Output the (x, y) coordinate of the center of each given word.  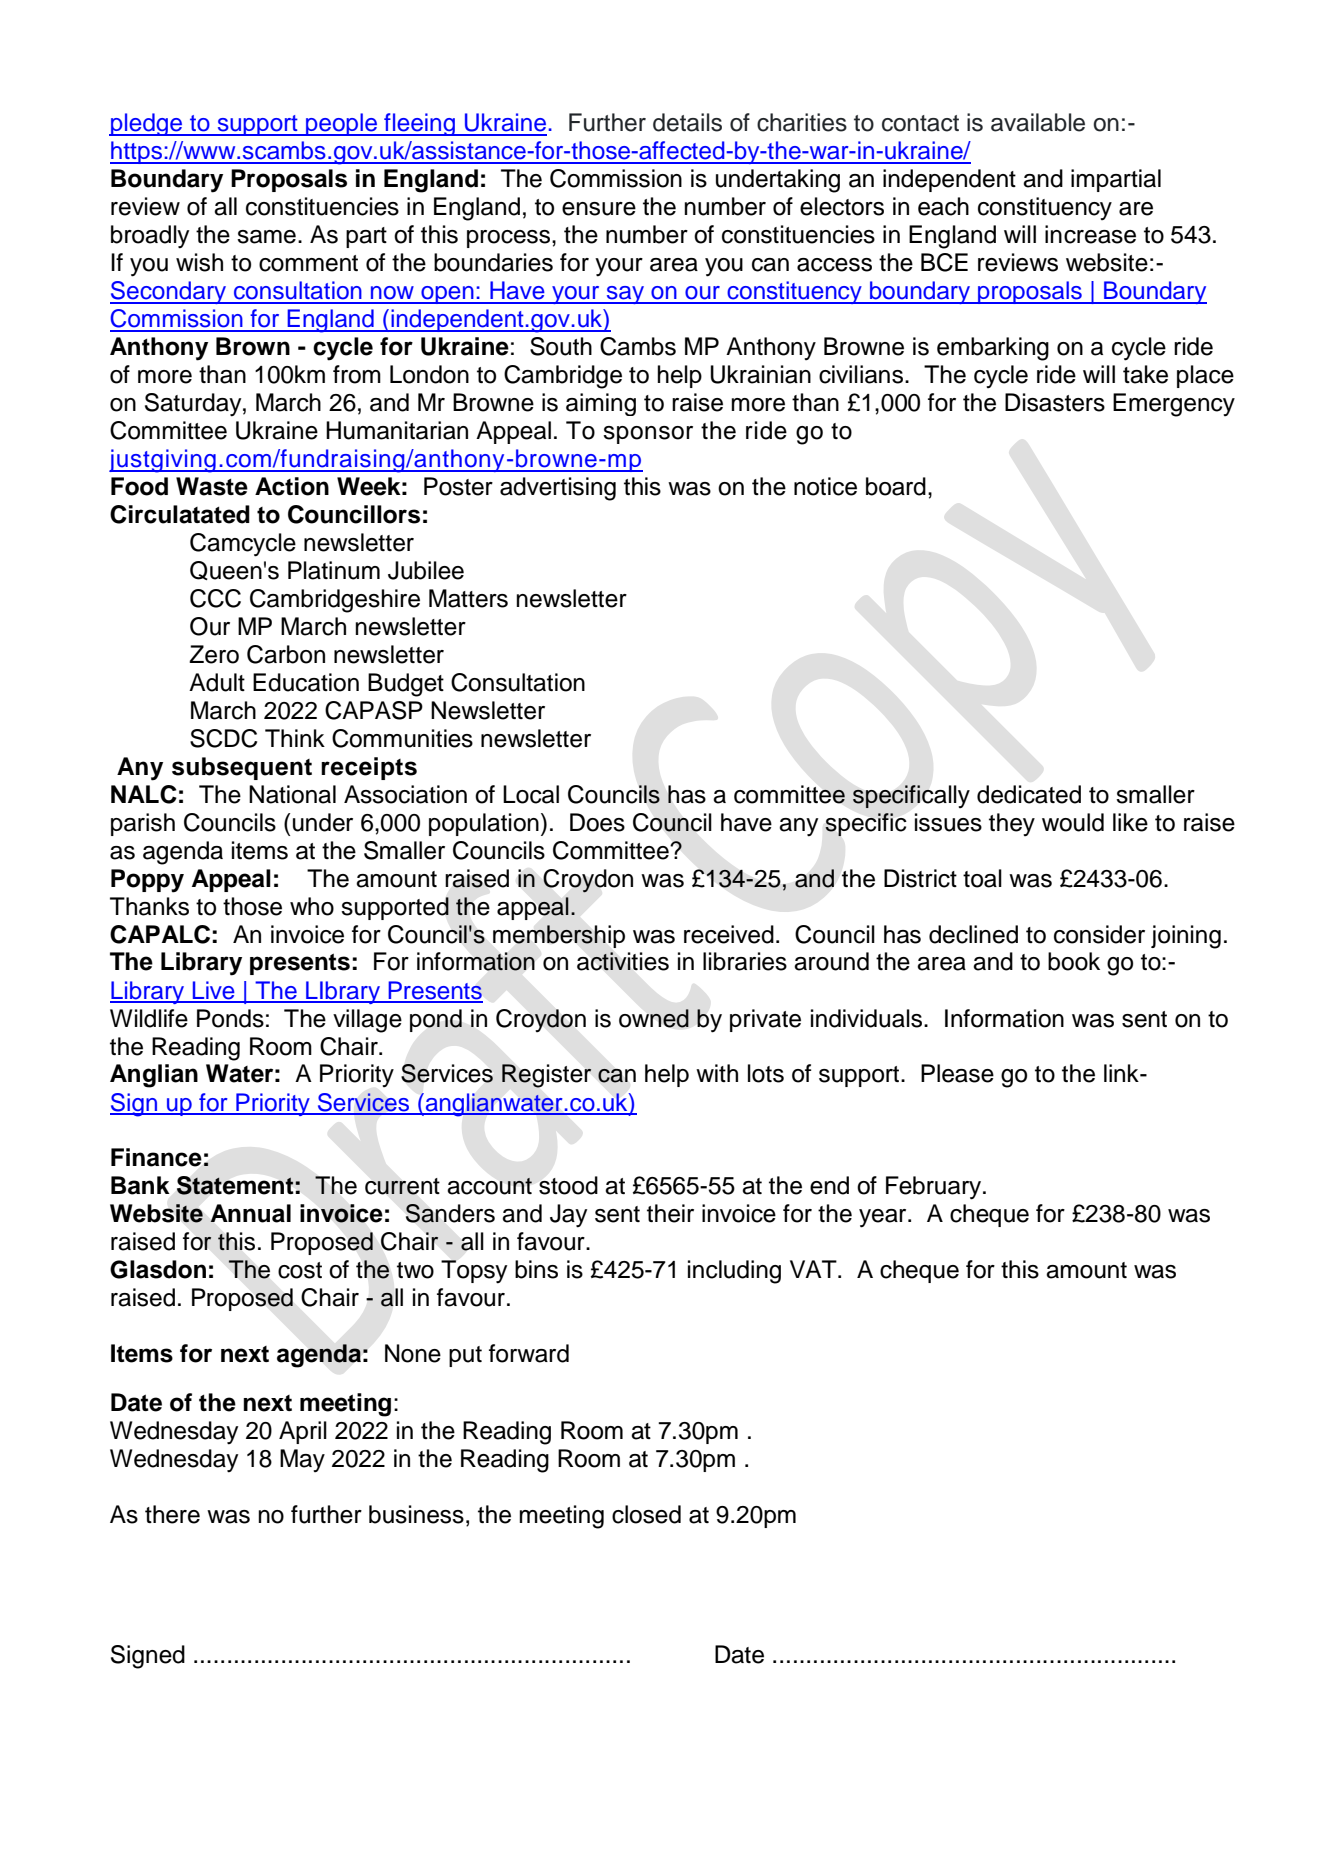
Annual (250, 1213)
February (935, 1188)
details (687, 122)
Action (292, 486)
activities (623, 961)
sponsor (648, 435)
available (1038, 122)
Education (306, 682)
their (670, 1213)
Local (531, 794)
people (341, 124)
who (312, 906)
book (1074, 961)
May (302, 1460)
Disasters (1055, 402)
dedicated (1029, 794)
